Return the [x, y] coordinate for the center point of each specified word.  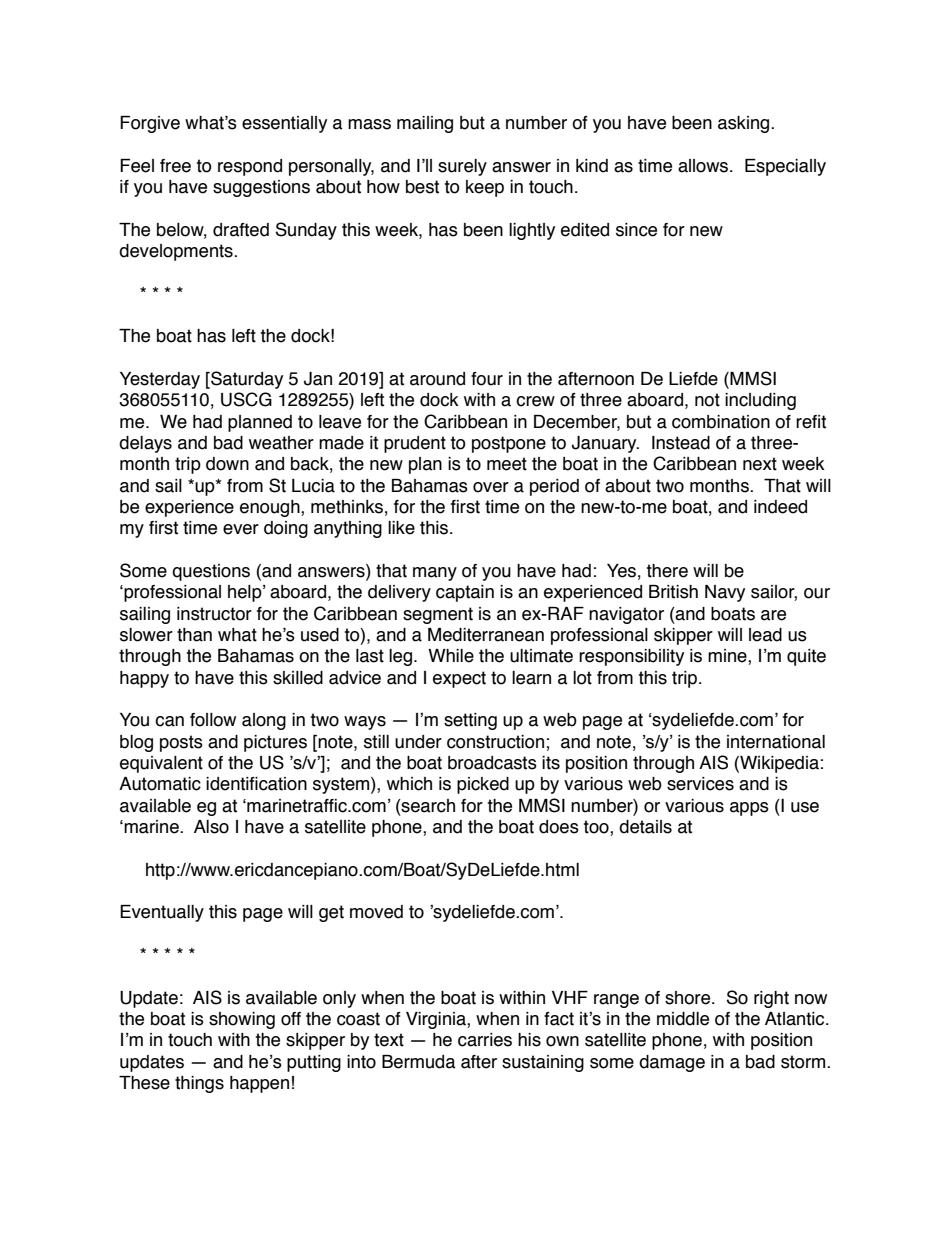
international [776, 742]
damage [672, 1063]
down [227, 464]
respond [250, 167]
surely [462, 167]
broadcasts [492, 763]
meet [507, 464]
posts [181, 743]
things [199, 1084]
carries [485, 1040]
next [760, 464]
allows [704, 166]
